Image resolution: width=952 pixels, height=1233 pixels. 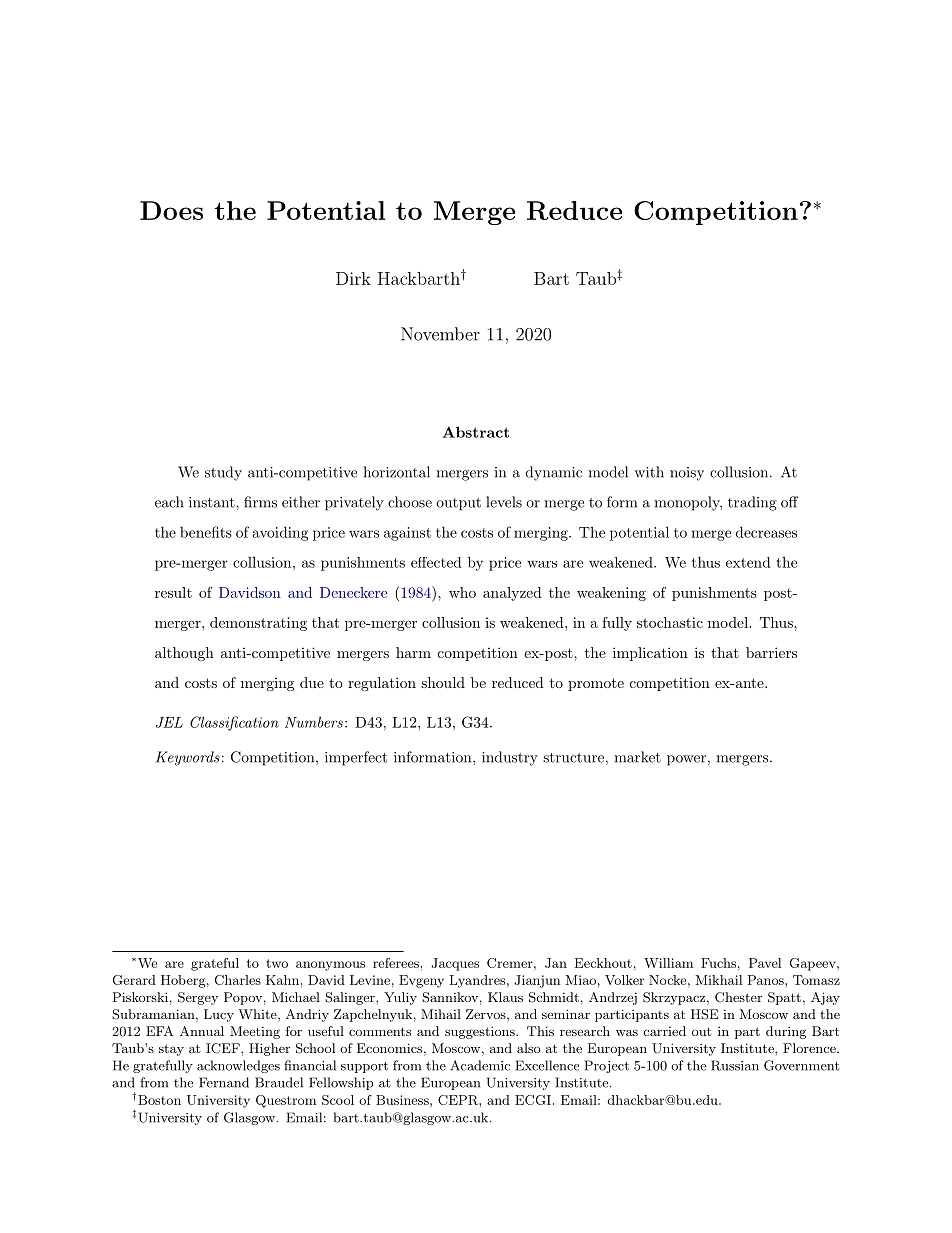 What do you see at coordinates (353, 278) in the screenshot?
I see `Dirk` at bounding box center [353, 278].
